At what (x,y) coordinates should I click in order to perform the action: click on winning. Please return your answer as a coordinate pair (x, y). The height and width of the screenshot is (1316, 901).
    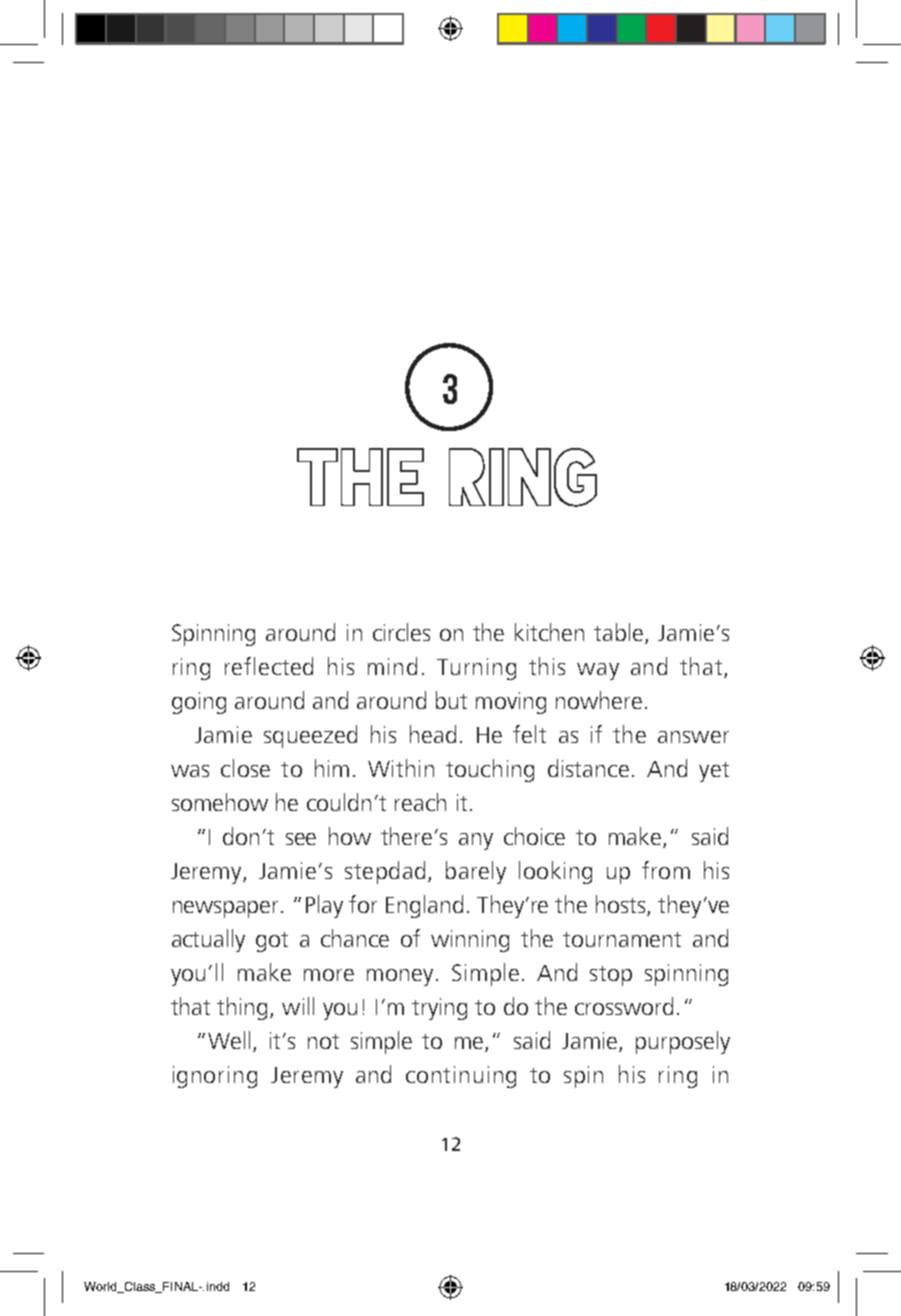
    Looking at the image, I should click on (470, 941).
